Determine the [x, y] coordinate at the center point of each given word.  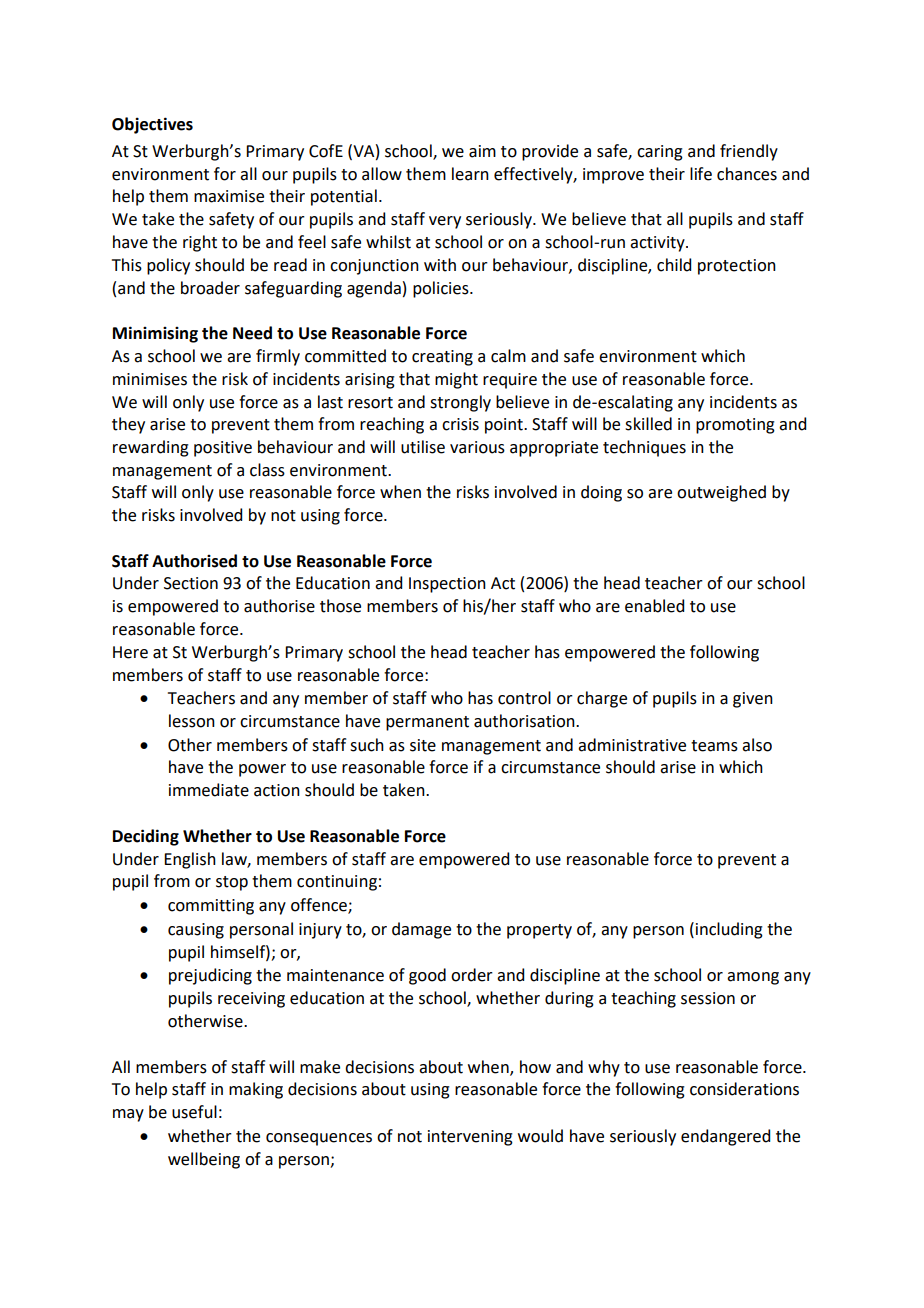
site [423, 745]
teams [714, 746]
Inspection [447, 585]
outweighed [721, 493]
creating [442, 358]
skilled [648, 424]
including [729, 930]
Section [191, 583]
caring [660, 153]
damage [421, 930]
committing [211, 907]
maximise [229, 196]
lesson [192, 721]
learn [470, 174]
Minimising [155, 334]
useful [194, 1112]
